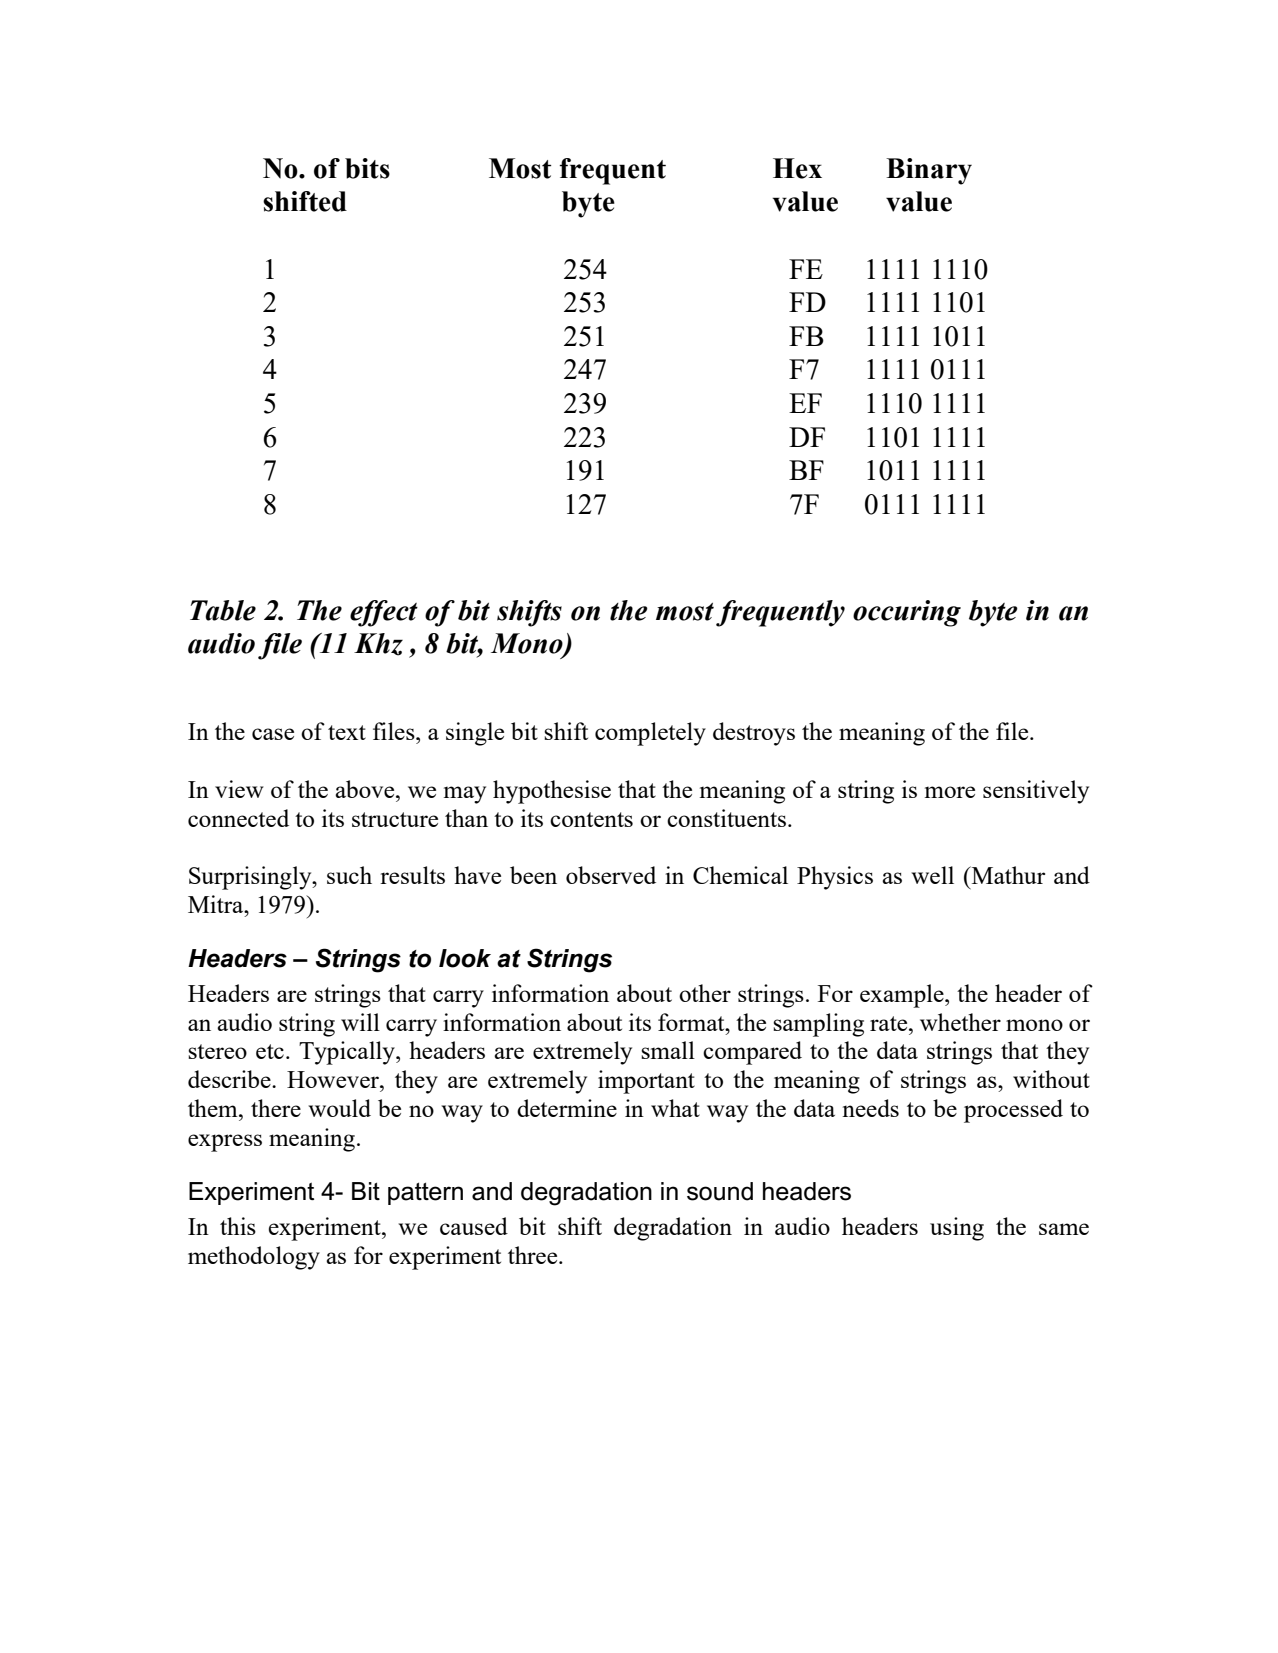 This document has height=1653, width=1278. Describe the element at coordinates (238, 1226) in the document. I see `this` at that location.
